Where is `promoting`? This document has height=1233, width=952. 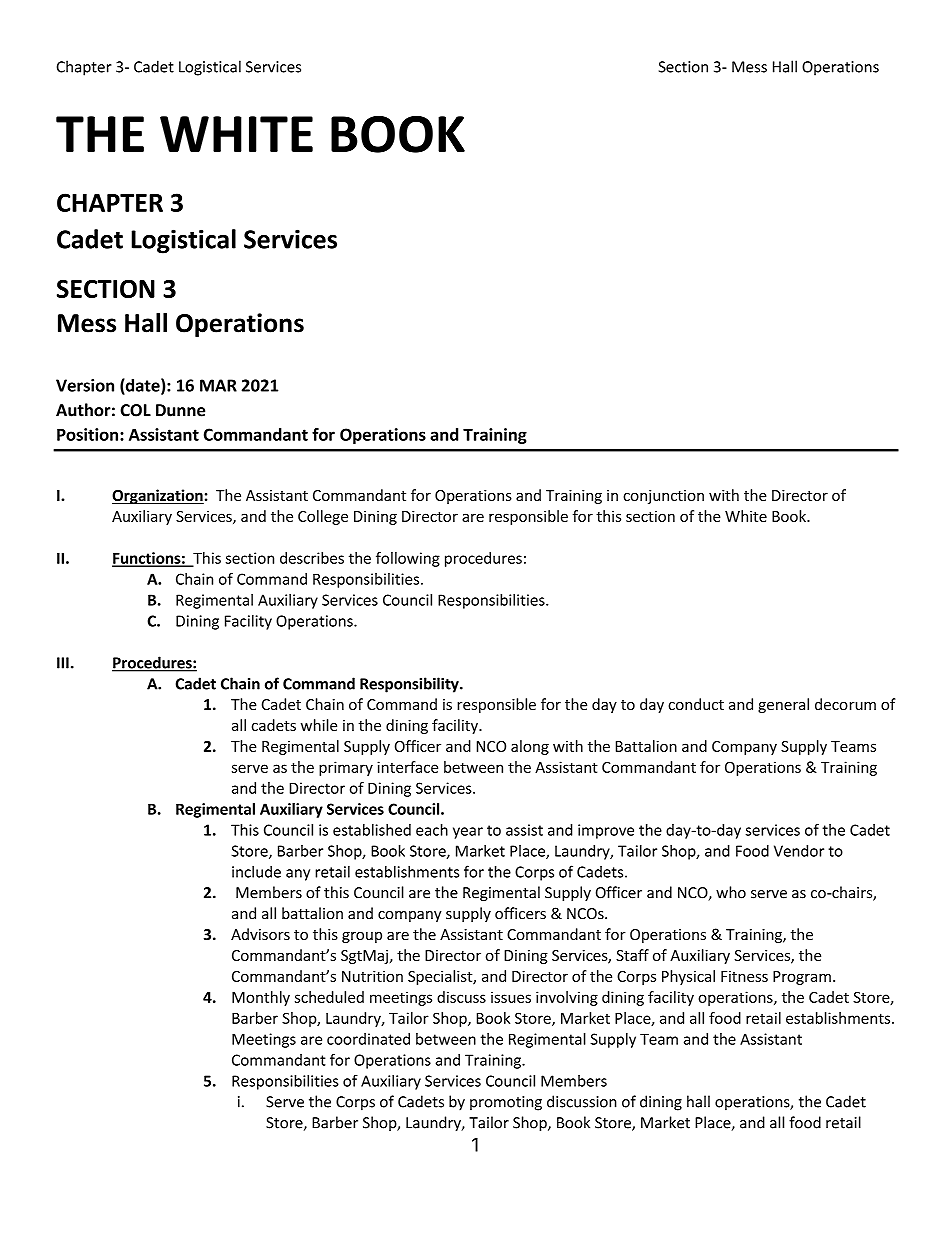
promoting is located at coordinates (506, 1103).
